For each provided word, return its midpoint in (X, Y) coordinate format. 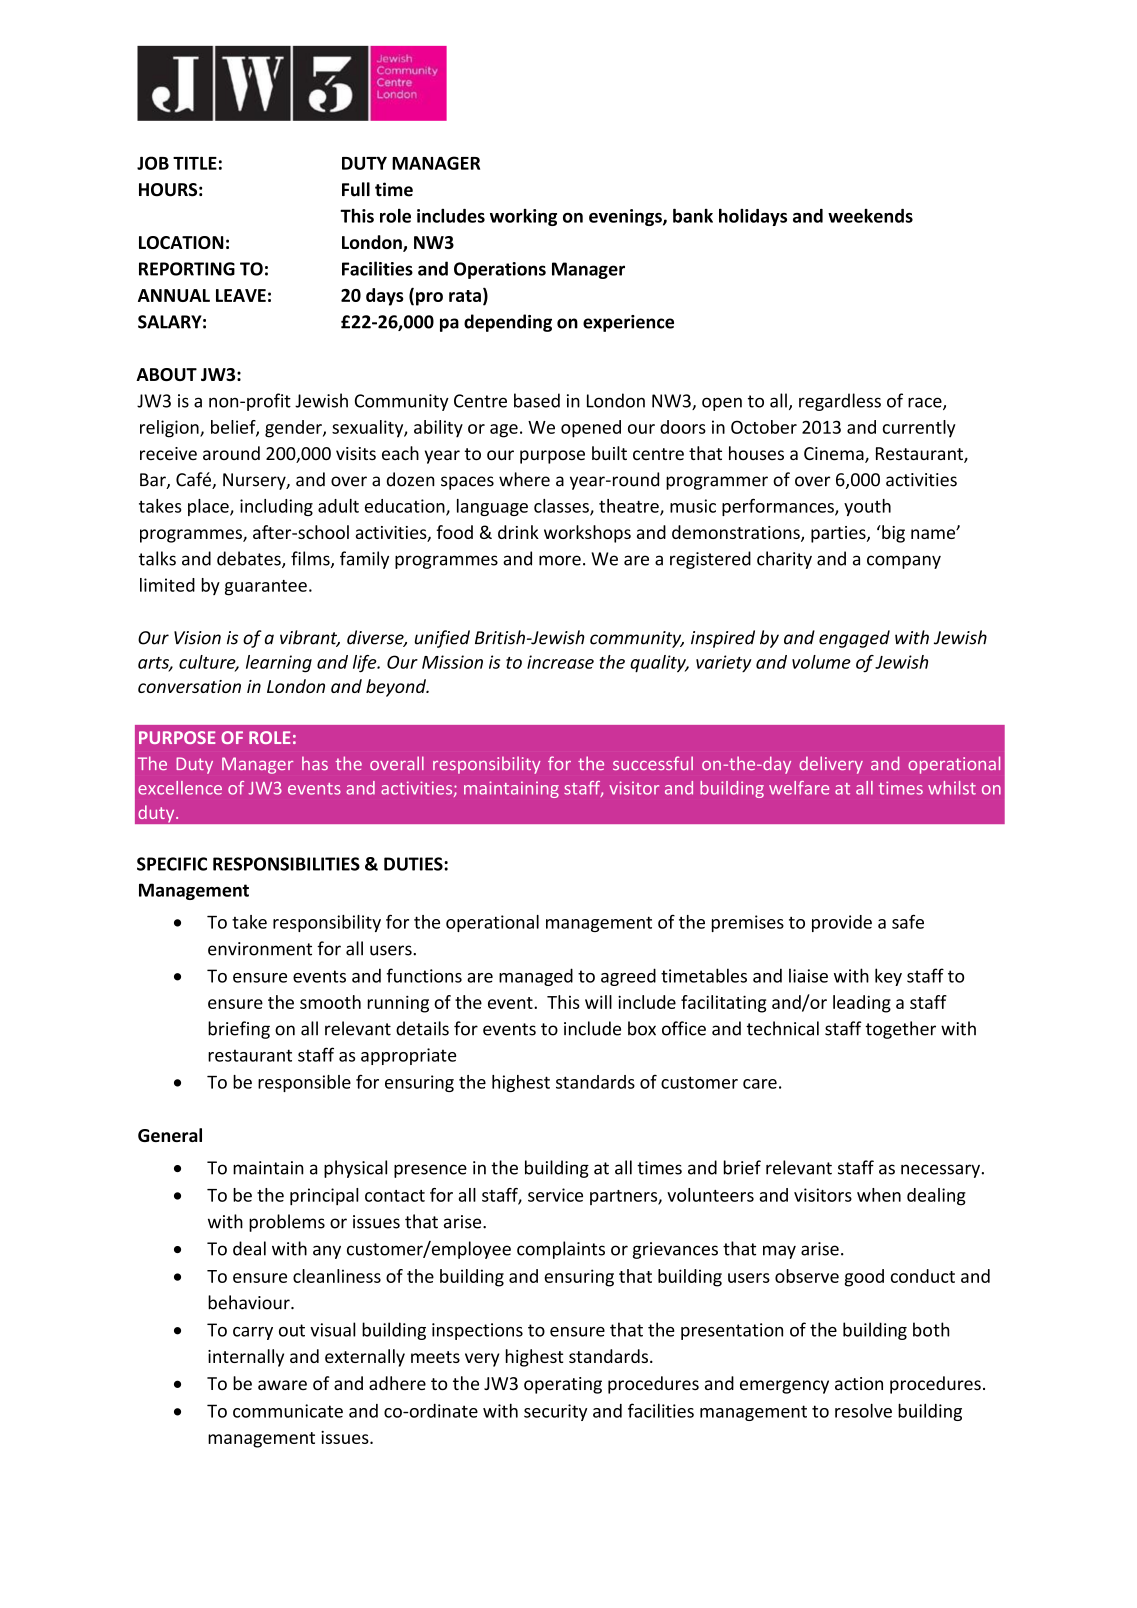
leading (862, 1004)
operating (563, 1385)
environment (260, 949)
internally (246, 1358)
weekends (870, 216)
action (859, 1383)
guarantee (266, 588)
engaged (854, 639)
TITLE (195, 163)
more (560, 560)
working (523, 217)
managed (536, 977)
